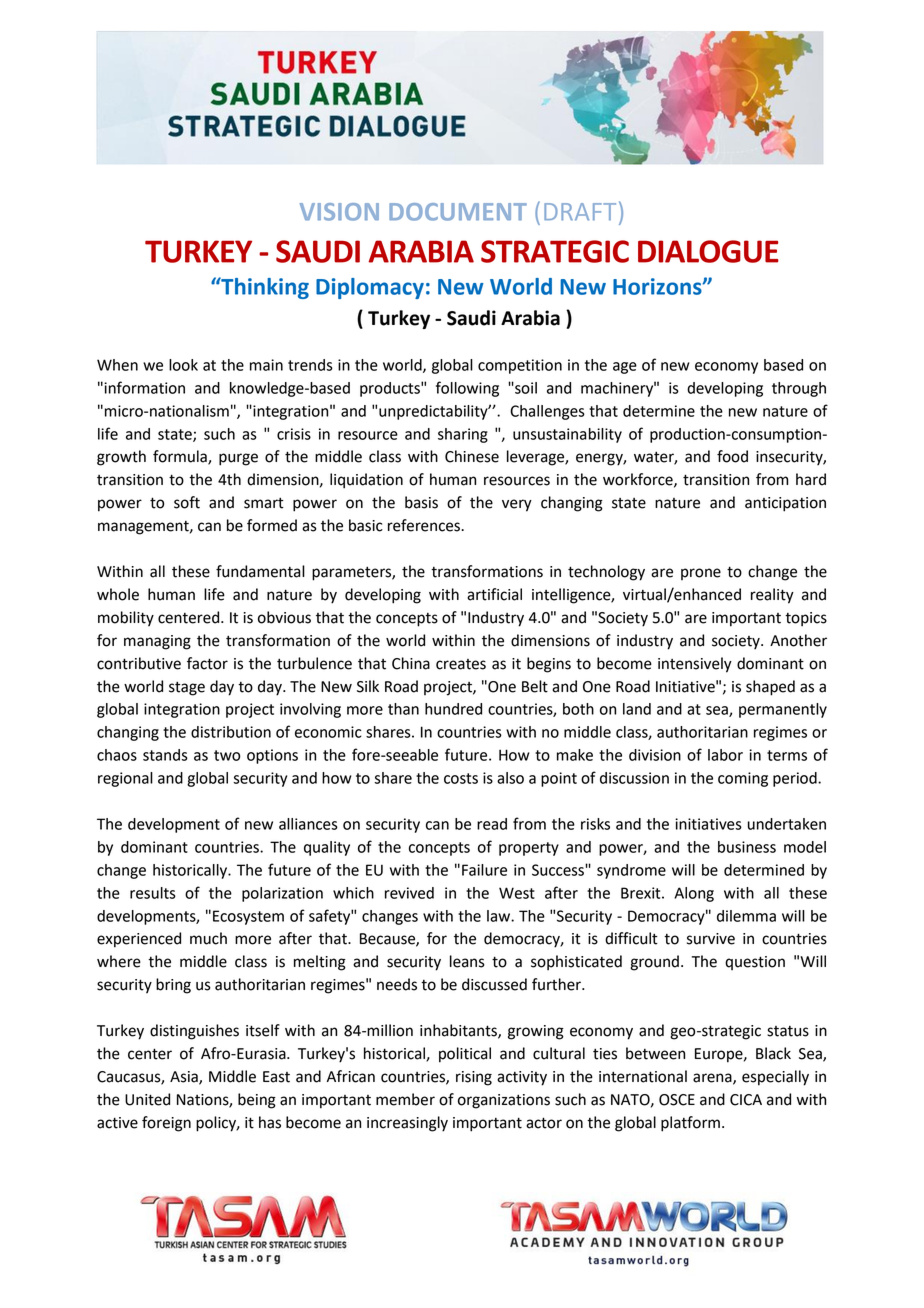  What do you see at coordinates (238, 459) in the screenshot?
I see `purge` at bounding box center [238, 459].
